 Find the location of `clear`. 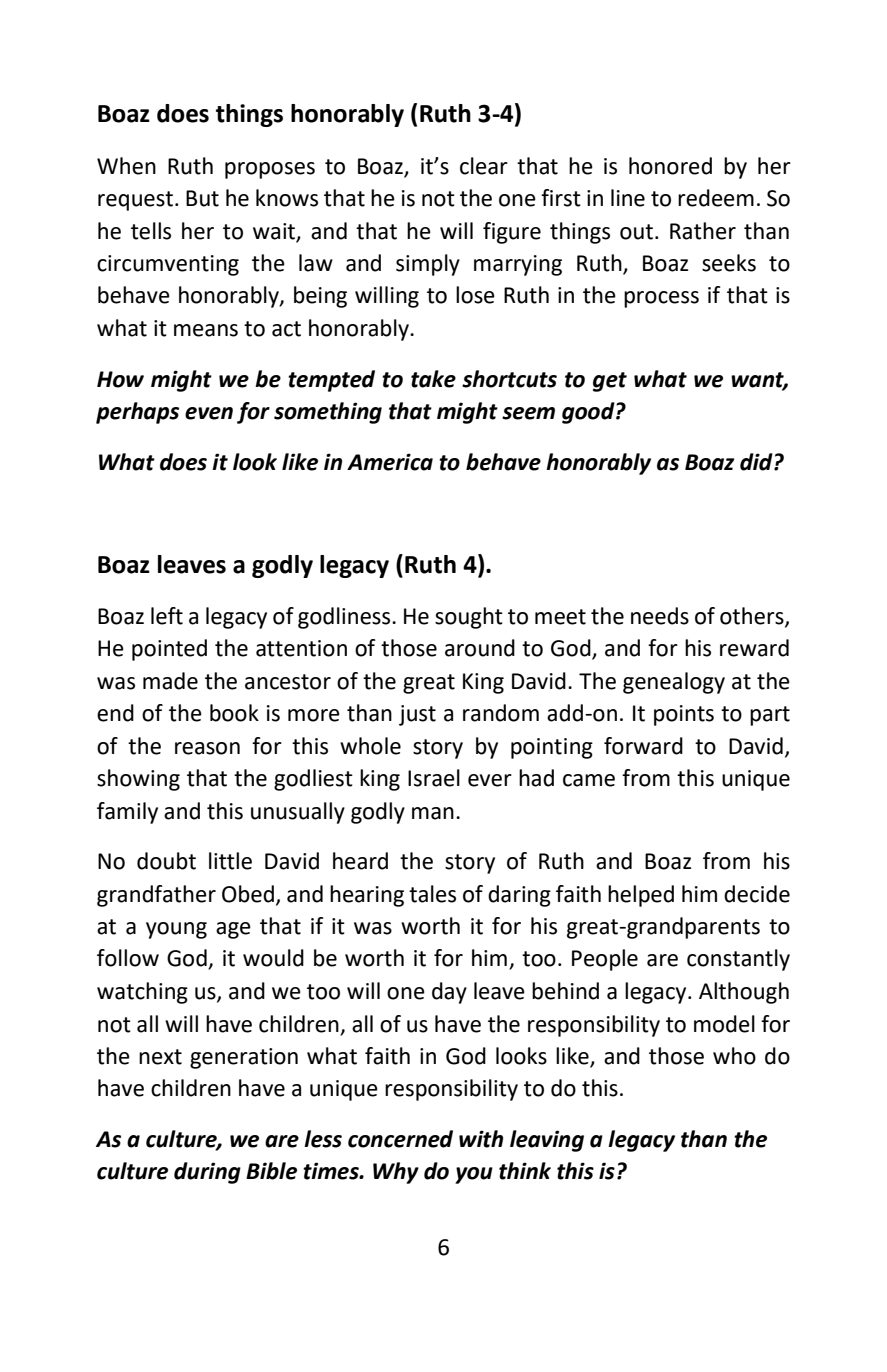

clear is located at coordinates (484, 166).
